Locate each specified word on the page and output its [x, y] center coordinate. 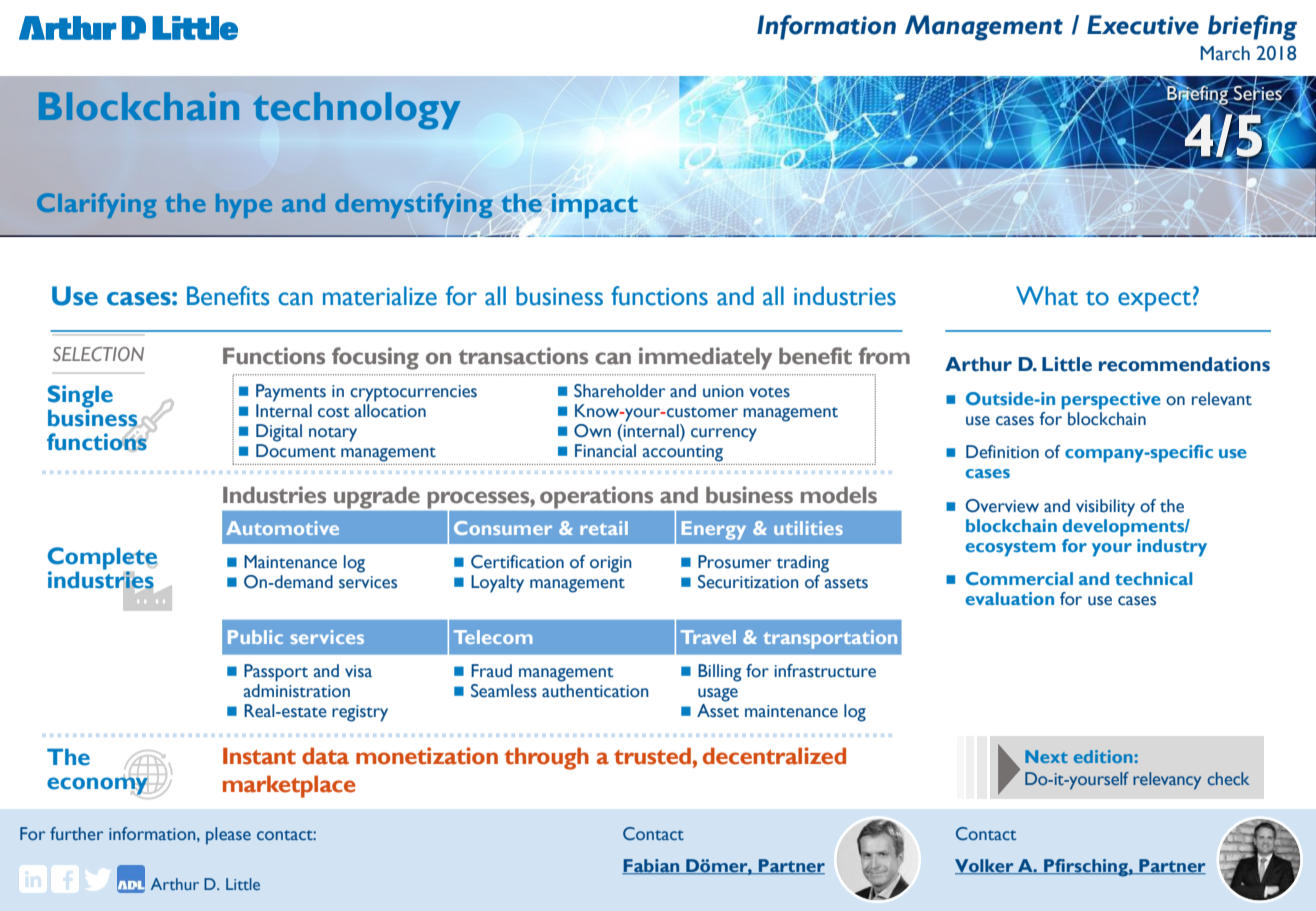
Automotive [282, 528]
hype [244, 206]
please [228, 836]
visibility [1105, 508]
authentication [595, 691]
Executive [1143, 25]
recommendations [1184, 364]
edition [1104, 756]
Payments [291, 393]
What [1047, 296]
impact [595, 205]
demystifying [414, 205]
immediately [705, 358]
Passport [276, 673]
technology [356, 110]
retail [604, 528]
